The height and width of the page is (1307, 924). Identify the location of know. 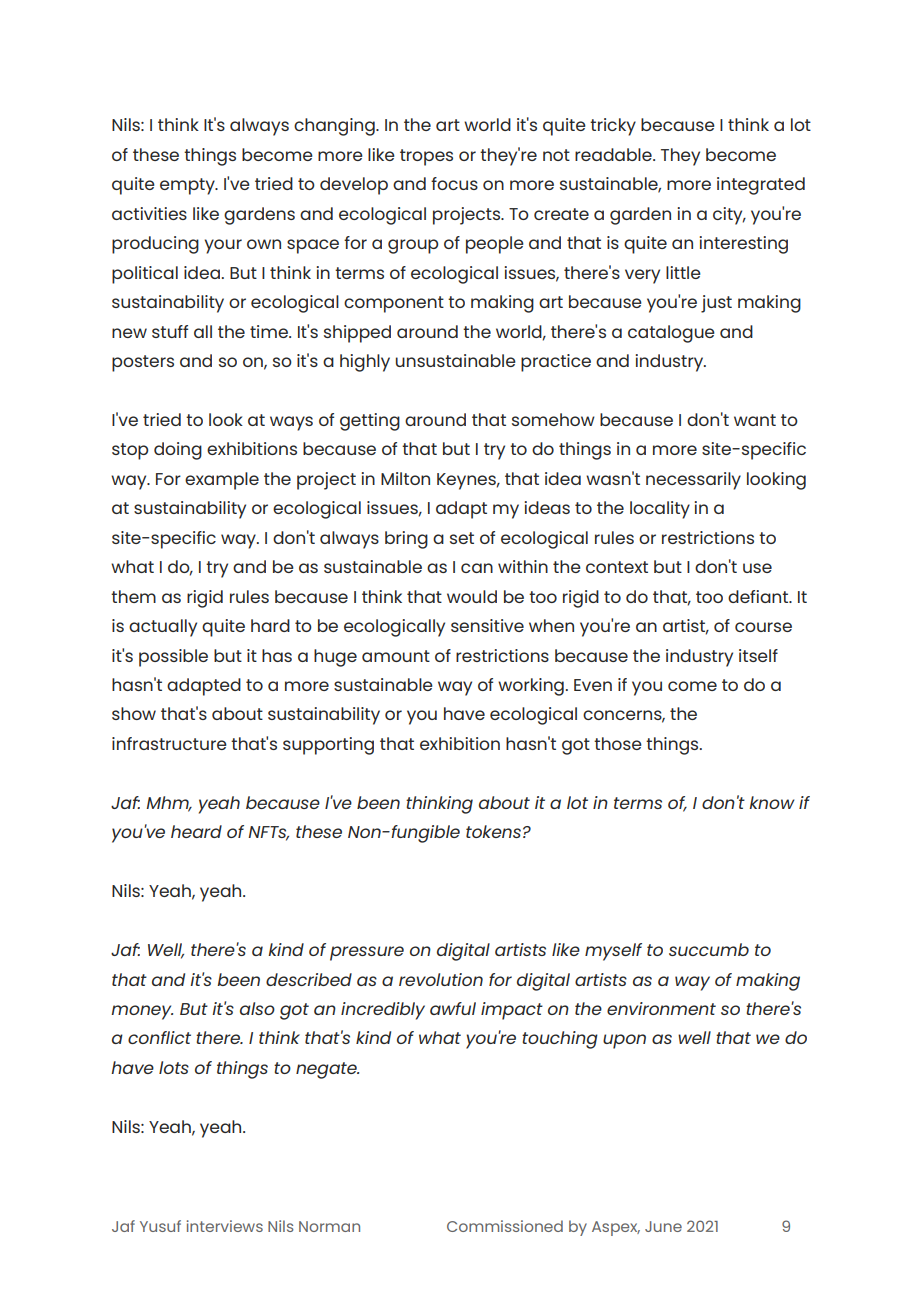
(772, 802).
